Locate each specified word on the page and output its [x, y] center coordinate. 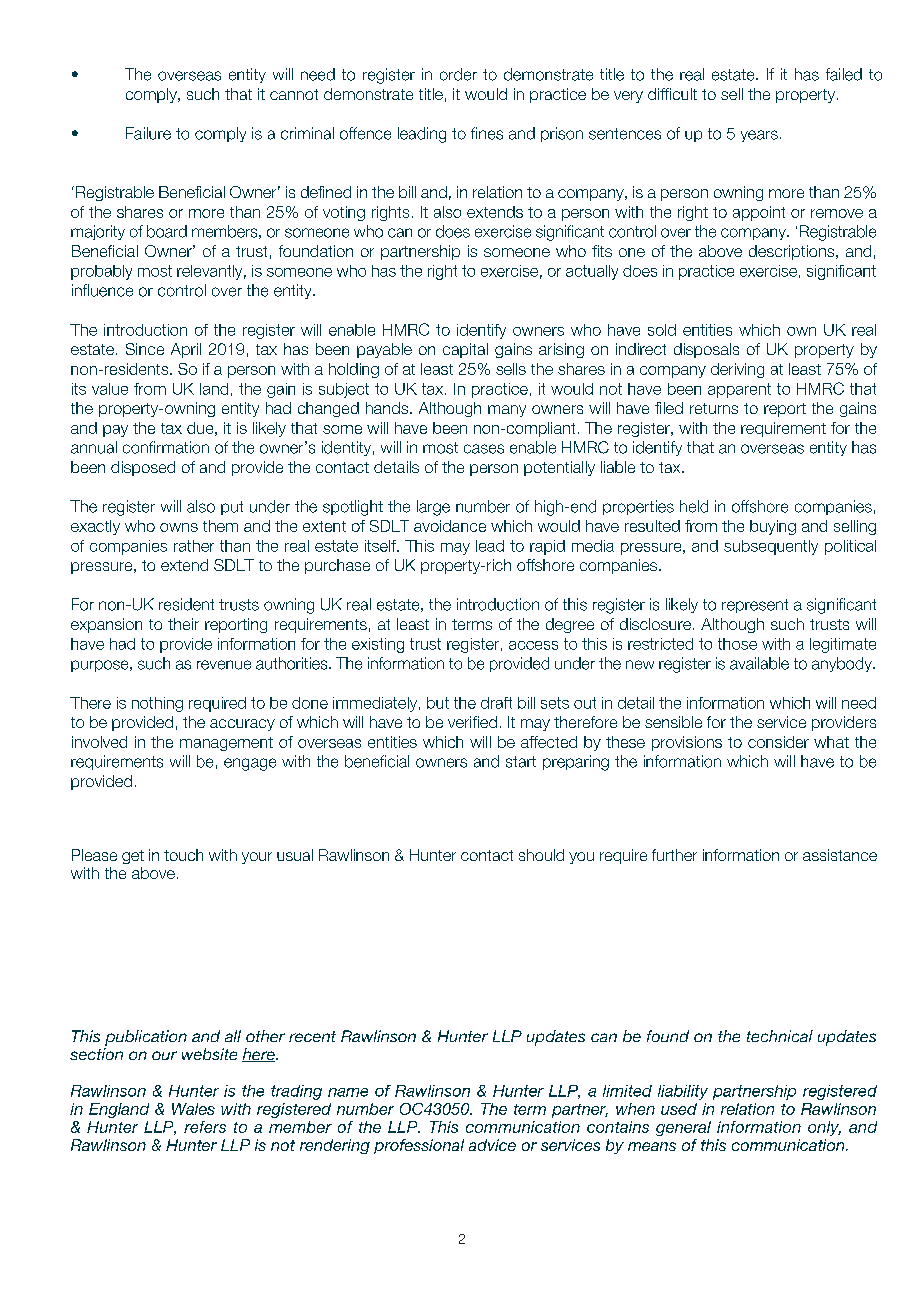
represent [755, 606]
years [759, 136]
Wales [193, 1109]
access [533, 645]
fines [487, 133]
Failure [148, 133]
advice [492, 1145]
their [183, 624]
